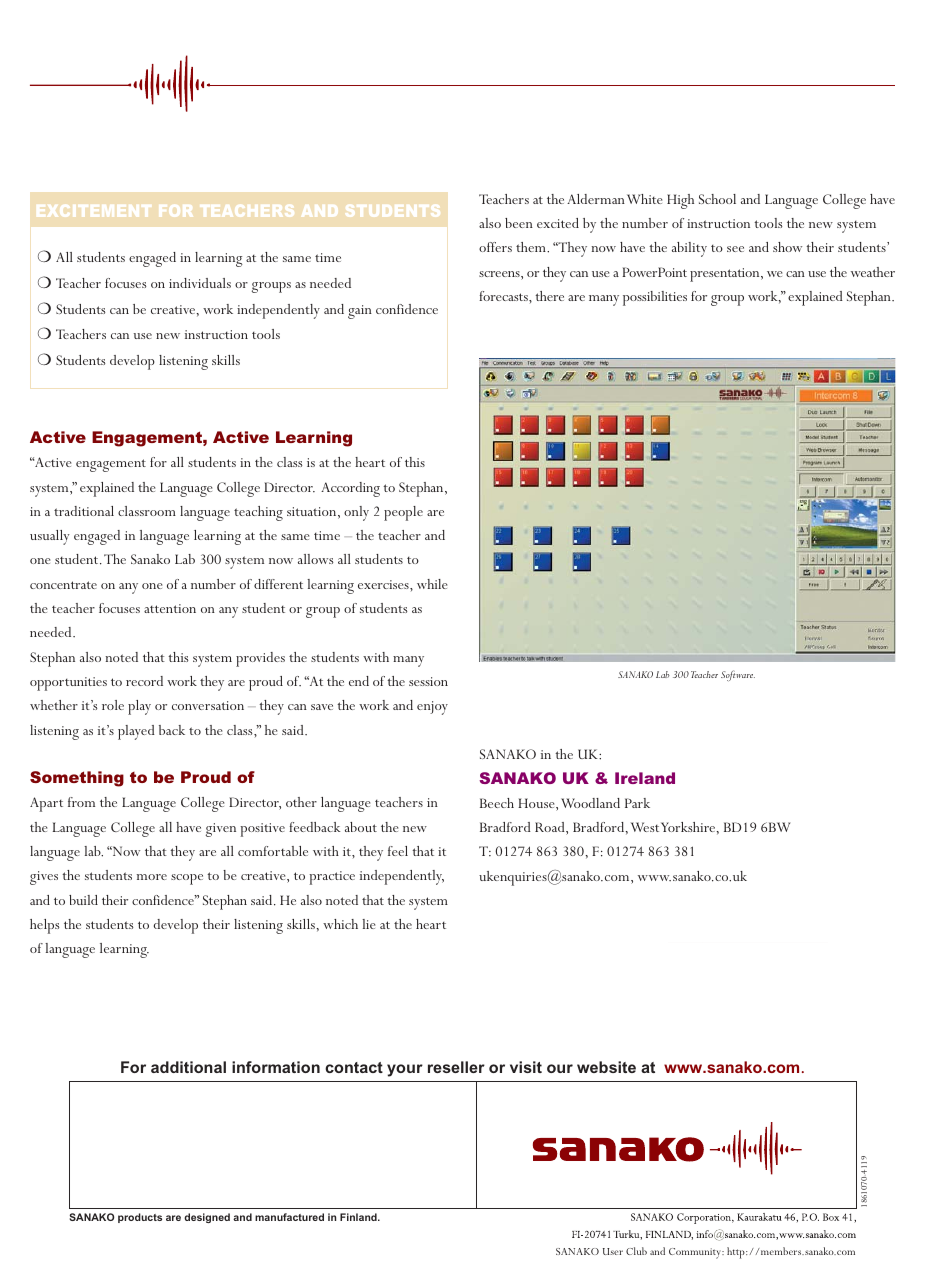 The height and width of the page is (1288, 925). Describe the element at coordinates (738, 675) in the page. I see `Software` at that location.
